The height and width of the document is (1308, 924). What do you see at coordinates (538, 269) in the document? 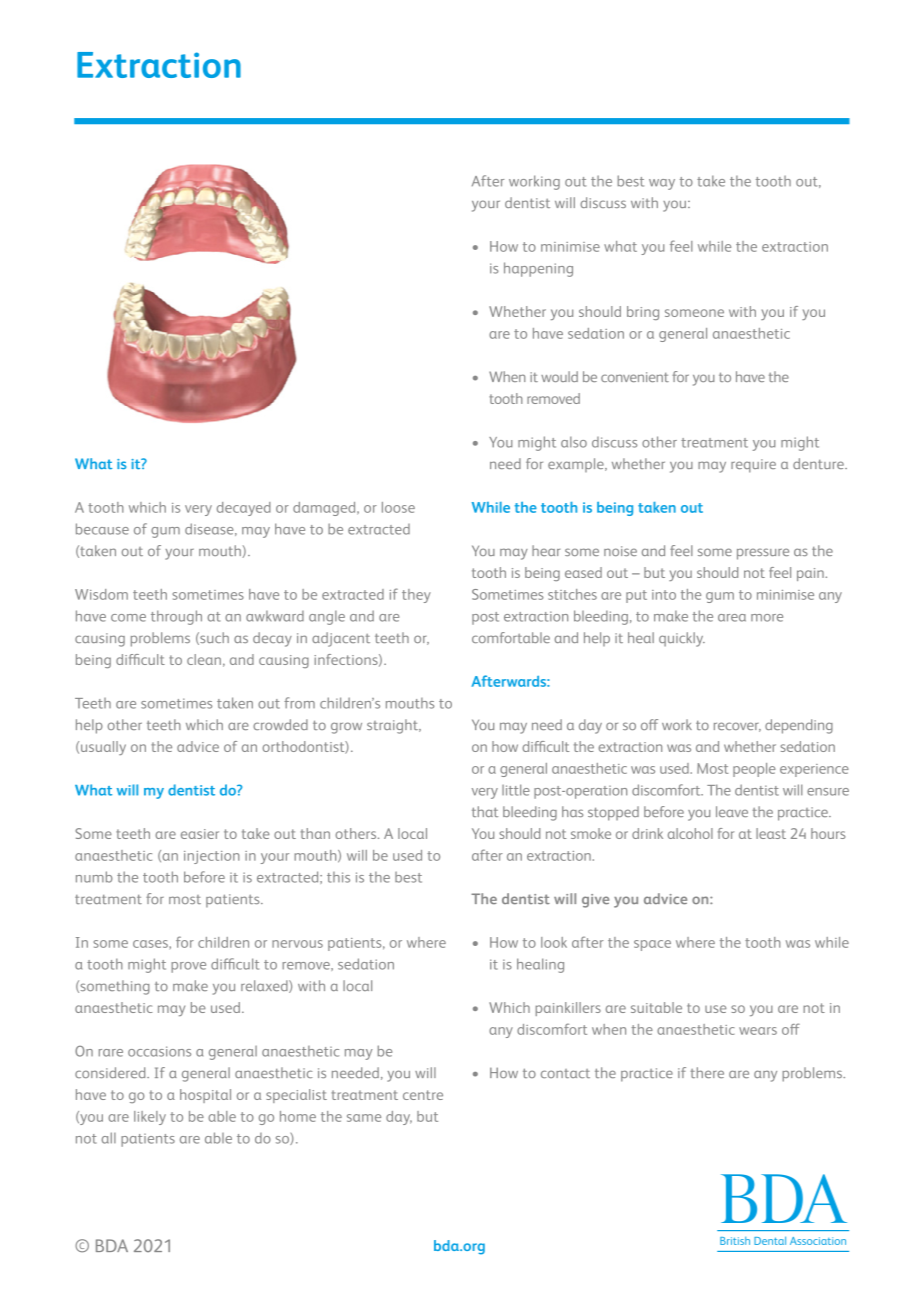
I see `happening` at bounding box center [538, 269].
